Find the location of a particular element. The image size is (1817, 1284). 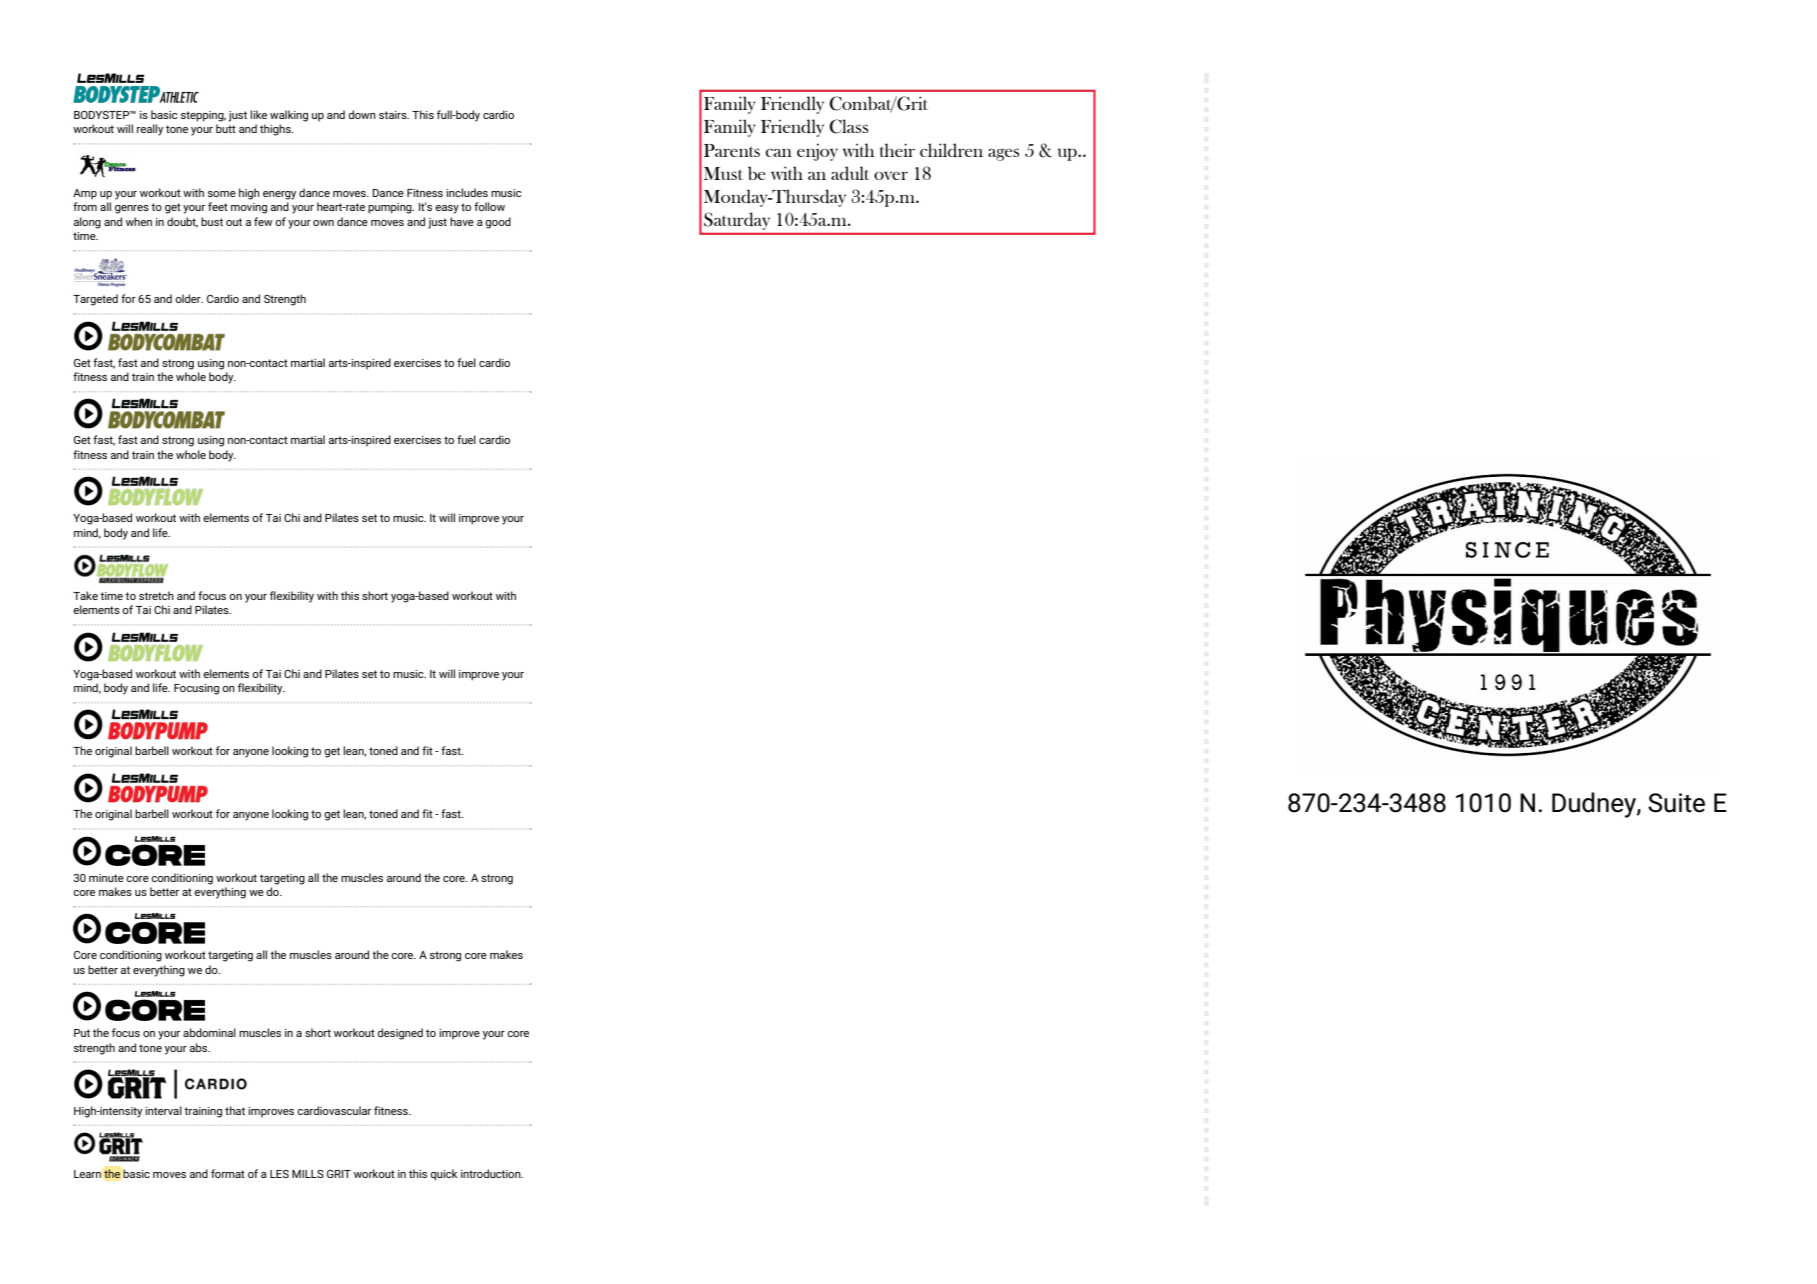

good is located at coordinates (498, 223).
